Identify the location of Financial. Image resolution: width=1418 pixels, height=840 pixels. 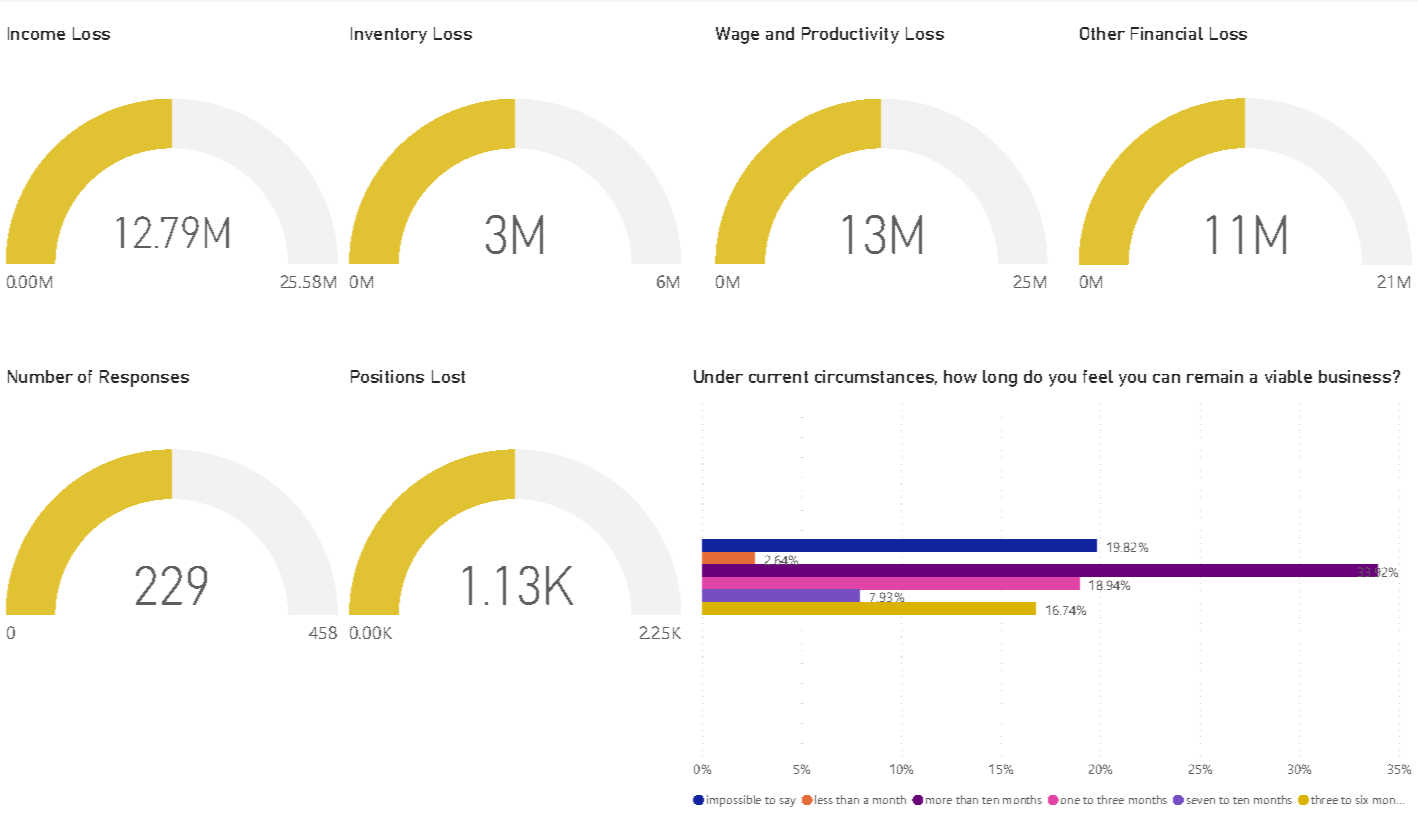
(1167, 33).
